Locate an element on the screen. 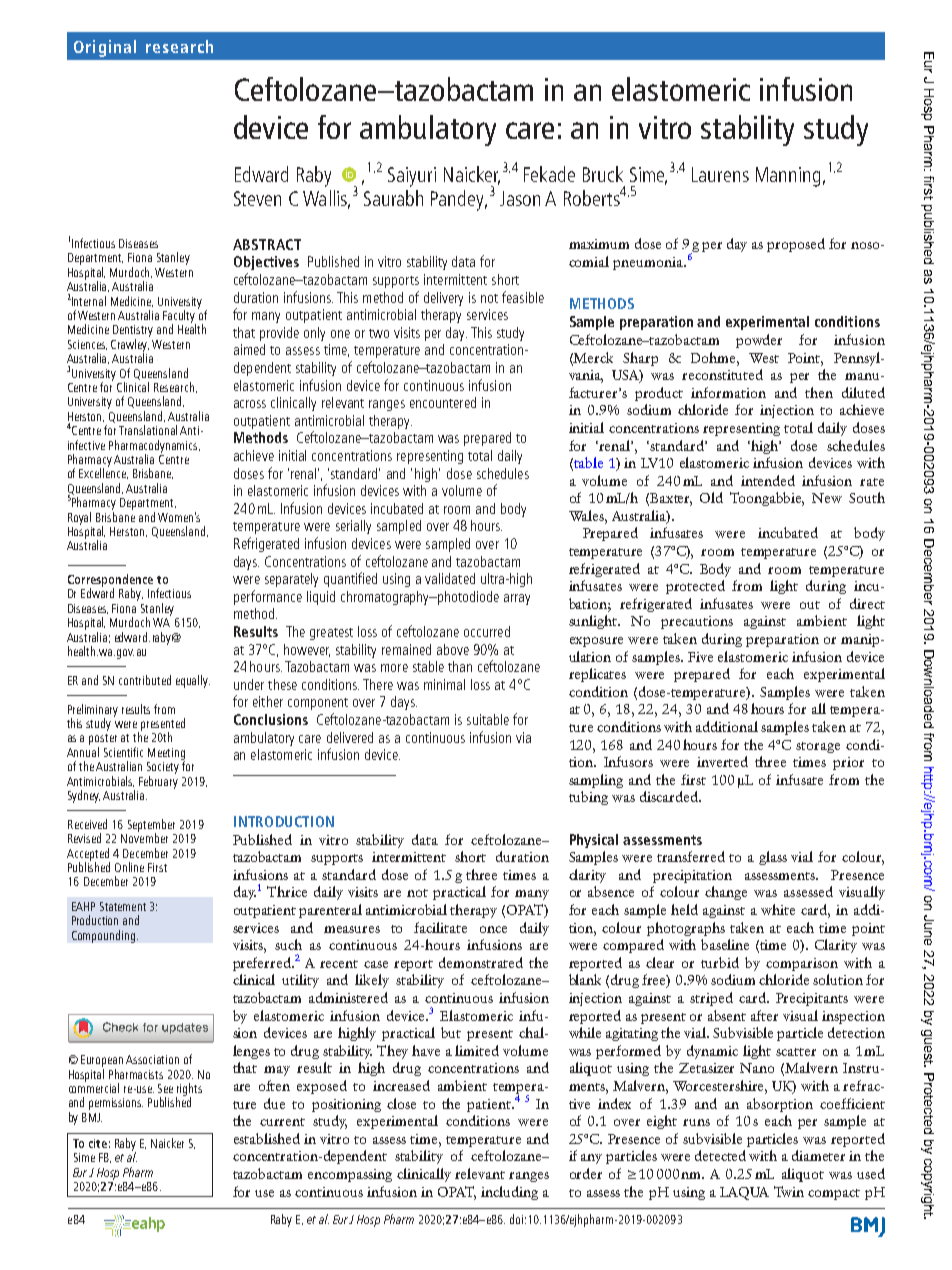  Original is located at coordinates (105, 48).
